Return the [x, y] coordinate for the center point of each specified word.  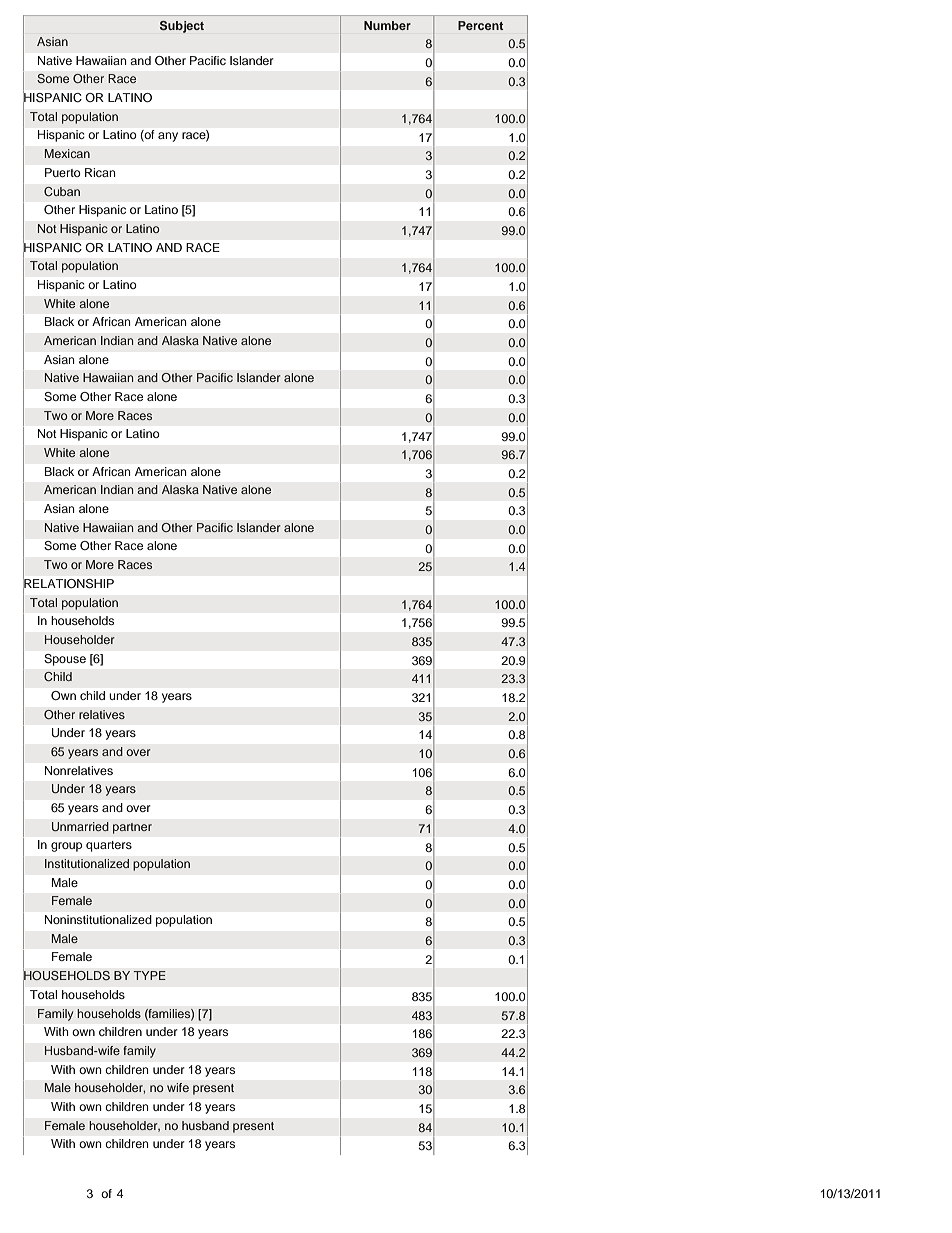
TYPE [149, 975]
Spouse [65, 660]
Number [387, 25]
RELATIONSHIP [68, 583]
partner [132, 828]
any [168, 137]
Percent [480, 25]
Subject [182, 27]
